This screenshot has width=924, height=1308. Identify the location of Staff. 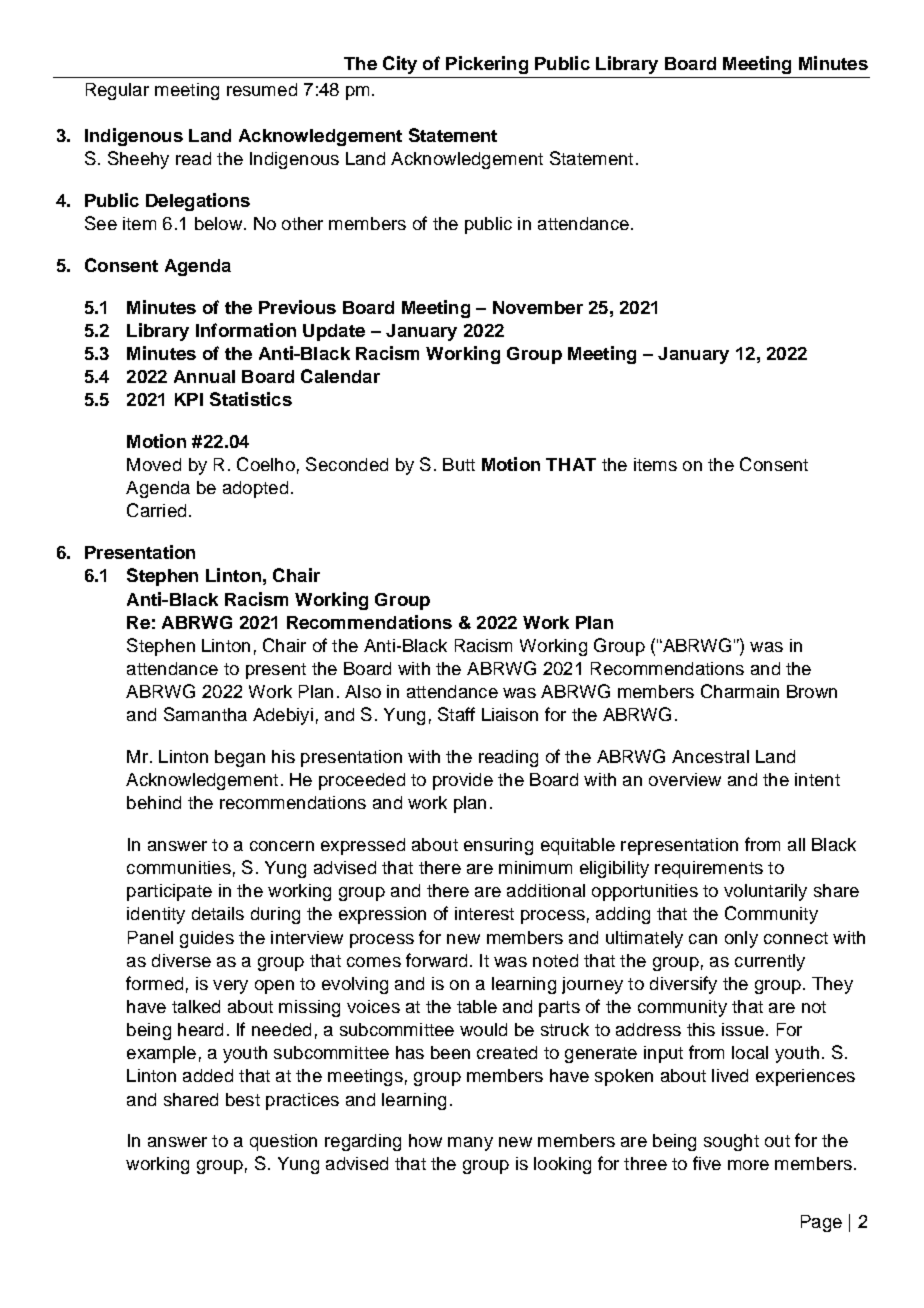
(456, 714).
